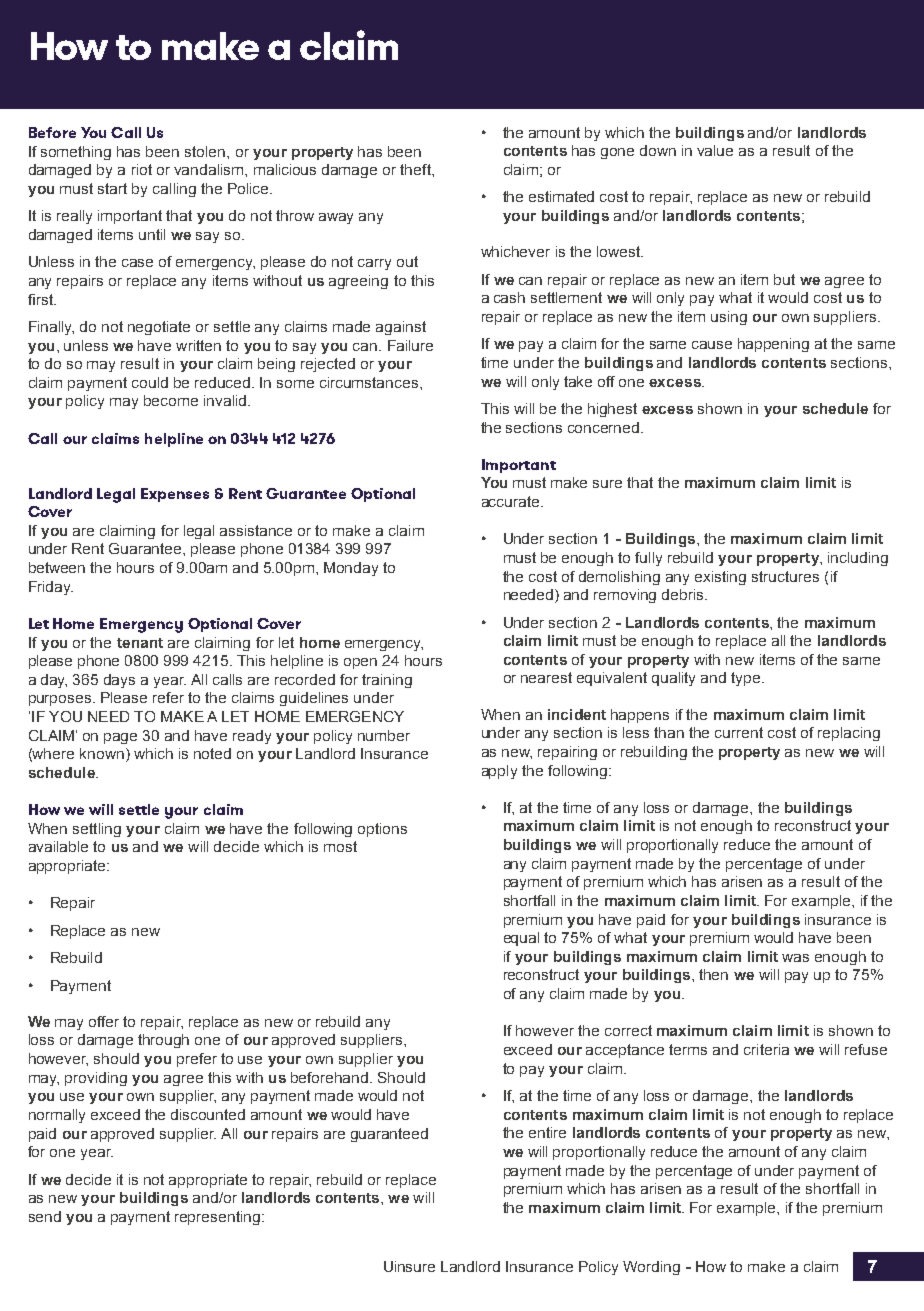 The width and height of the screenshot is (924, 1311). Describe the element at coordinates (217, 1218) in the screenshot. I see `representing` at that location.
